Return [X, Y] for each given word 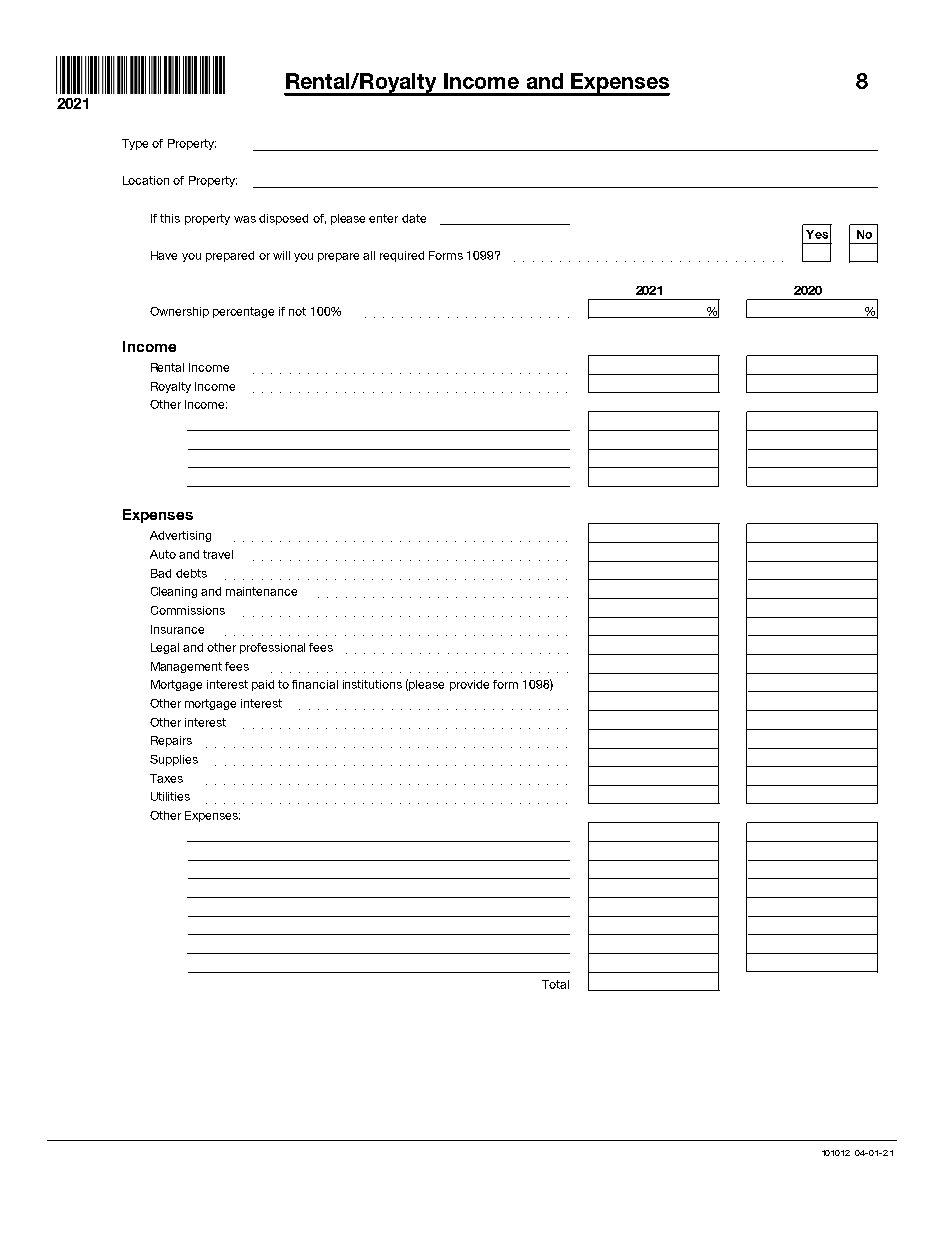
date [414, 218]
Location [146, 180]
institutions [372, 684]
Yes [817, 234]
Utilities [170, 796]
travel [218, 554]
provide [469, 685]
